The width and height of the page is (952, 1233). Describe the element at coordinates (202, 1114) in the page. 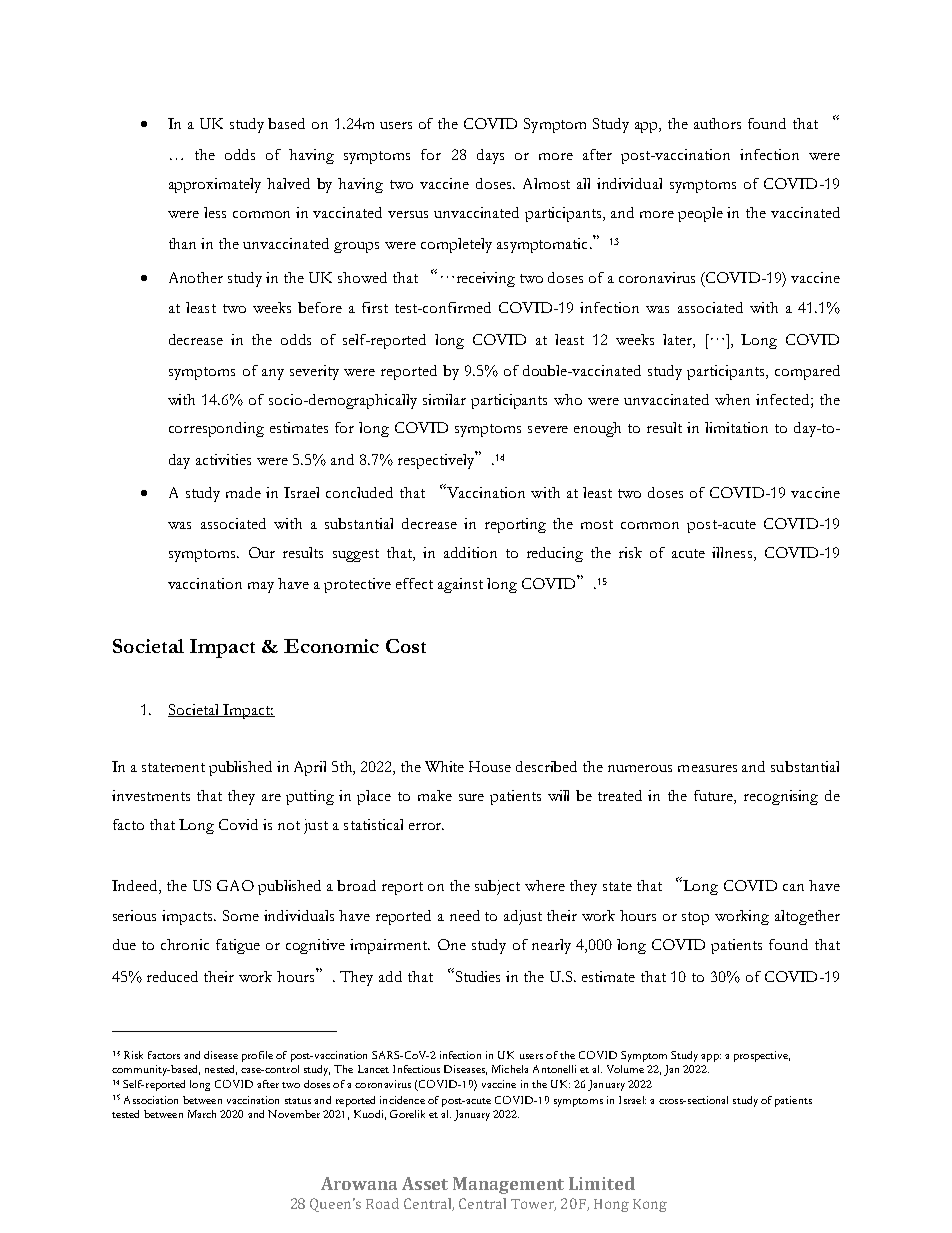

I see `March` at that location.
